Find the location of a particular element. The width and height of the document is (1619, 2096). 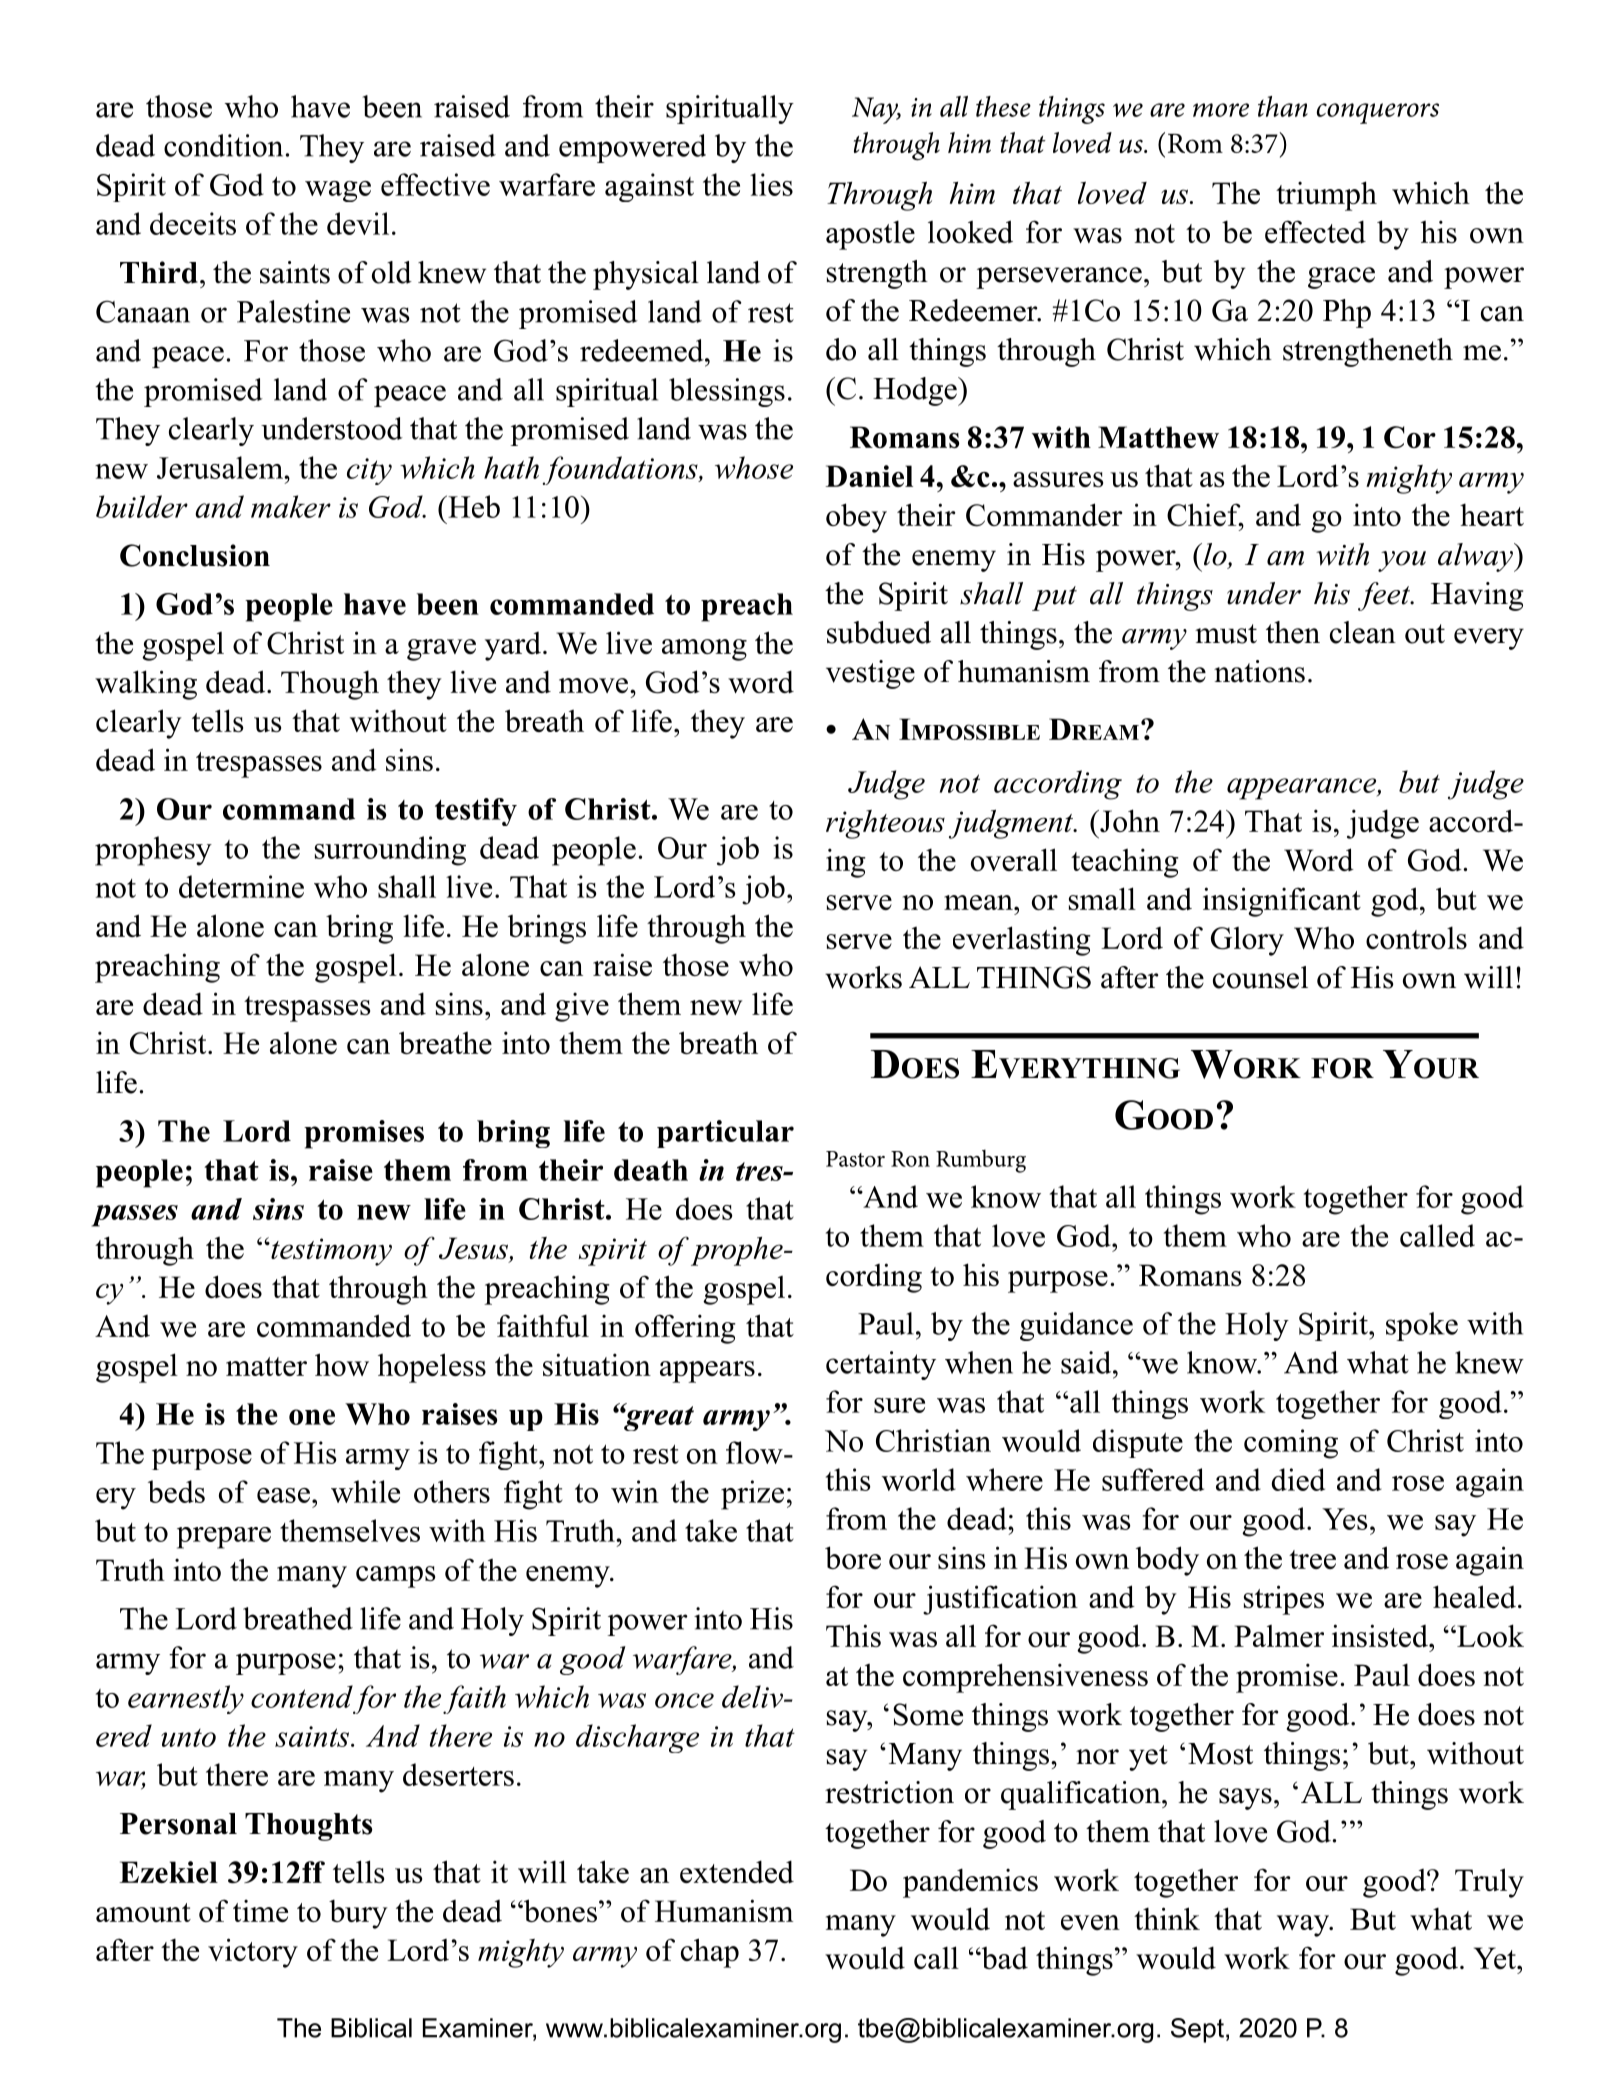

triumph is located at coordinates (1326, 196).
